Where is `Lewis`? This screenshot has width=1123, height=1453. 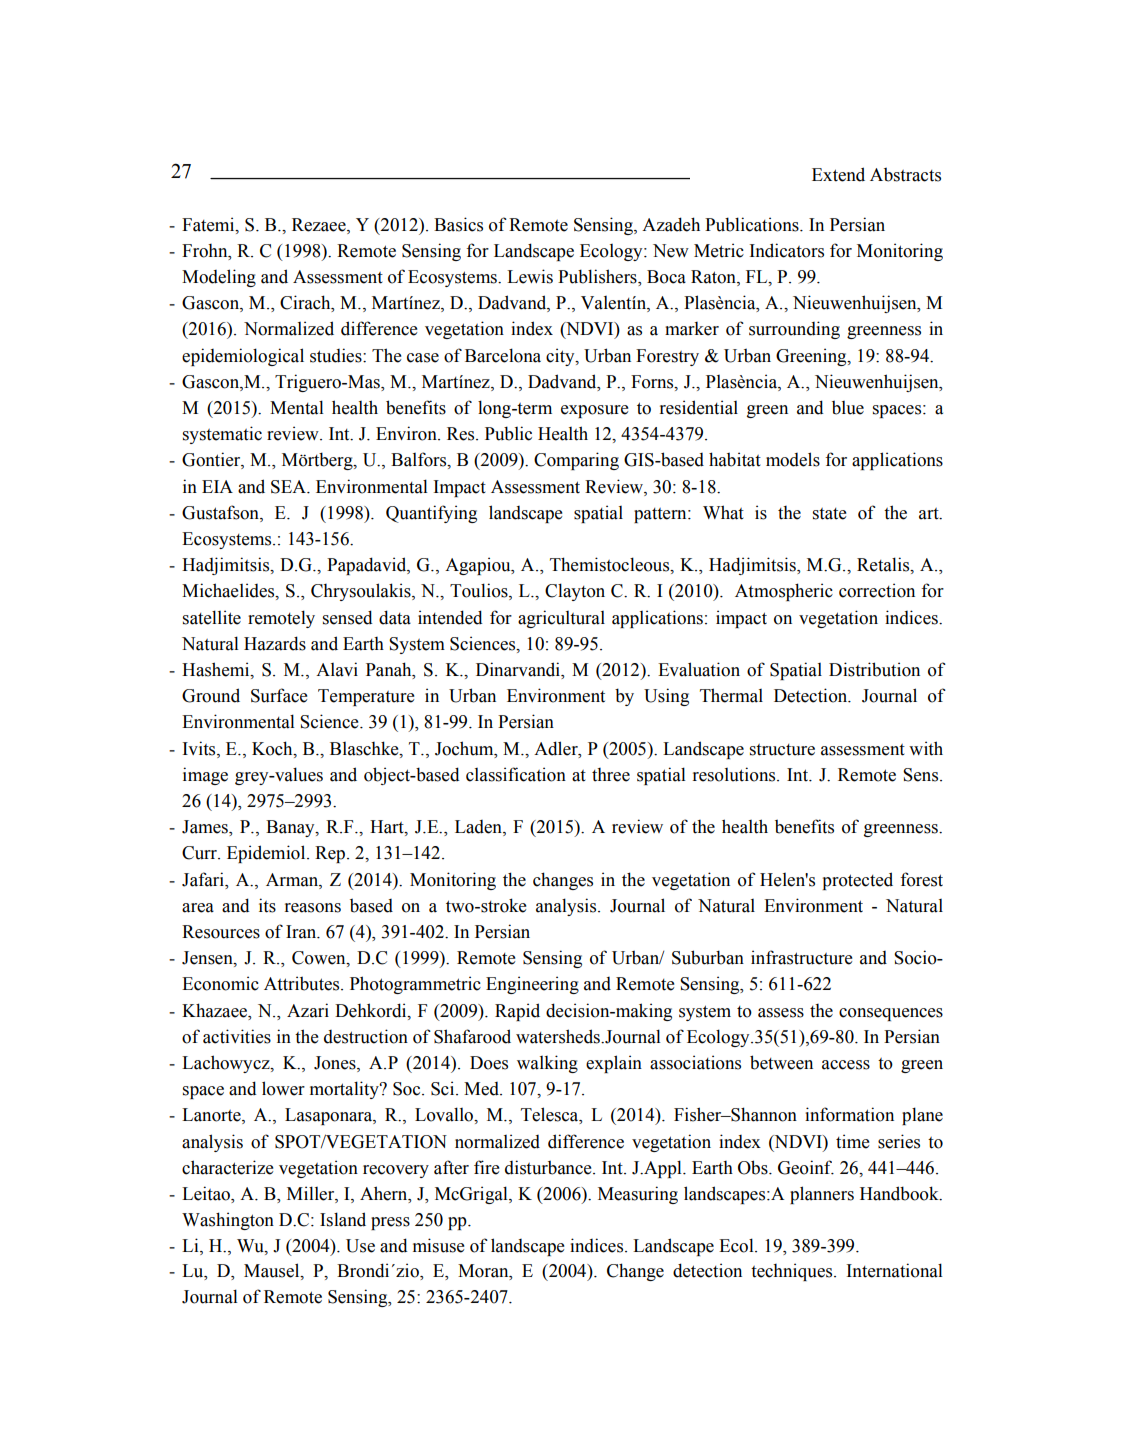 Lewis is located at coordinates (530, 276).
